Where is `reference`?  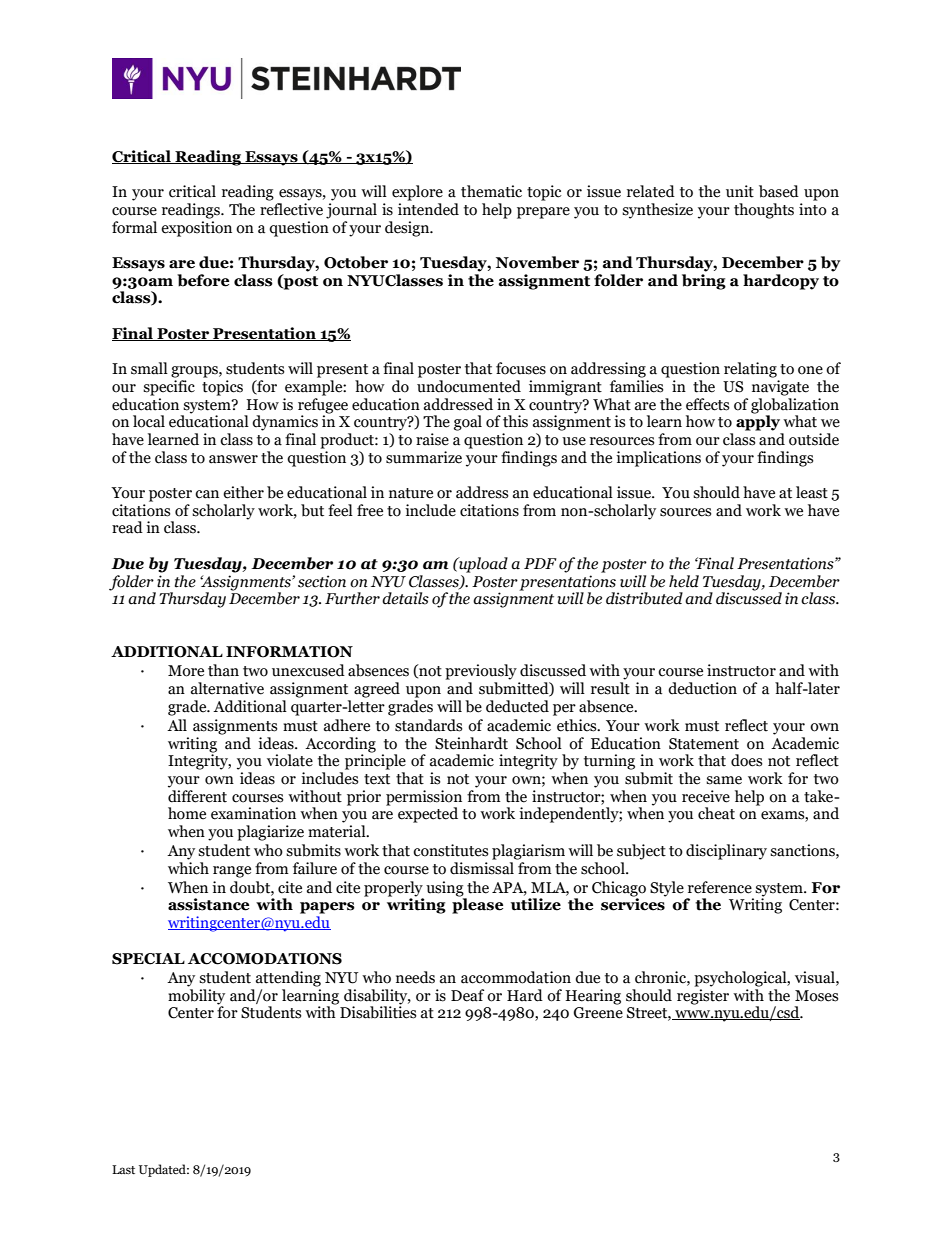 reference is located at coordinates (720, 887).
